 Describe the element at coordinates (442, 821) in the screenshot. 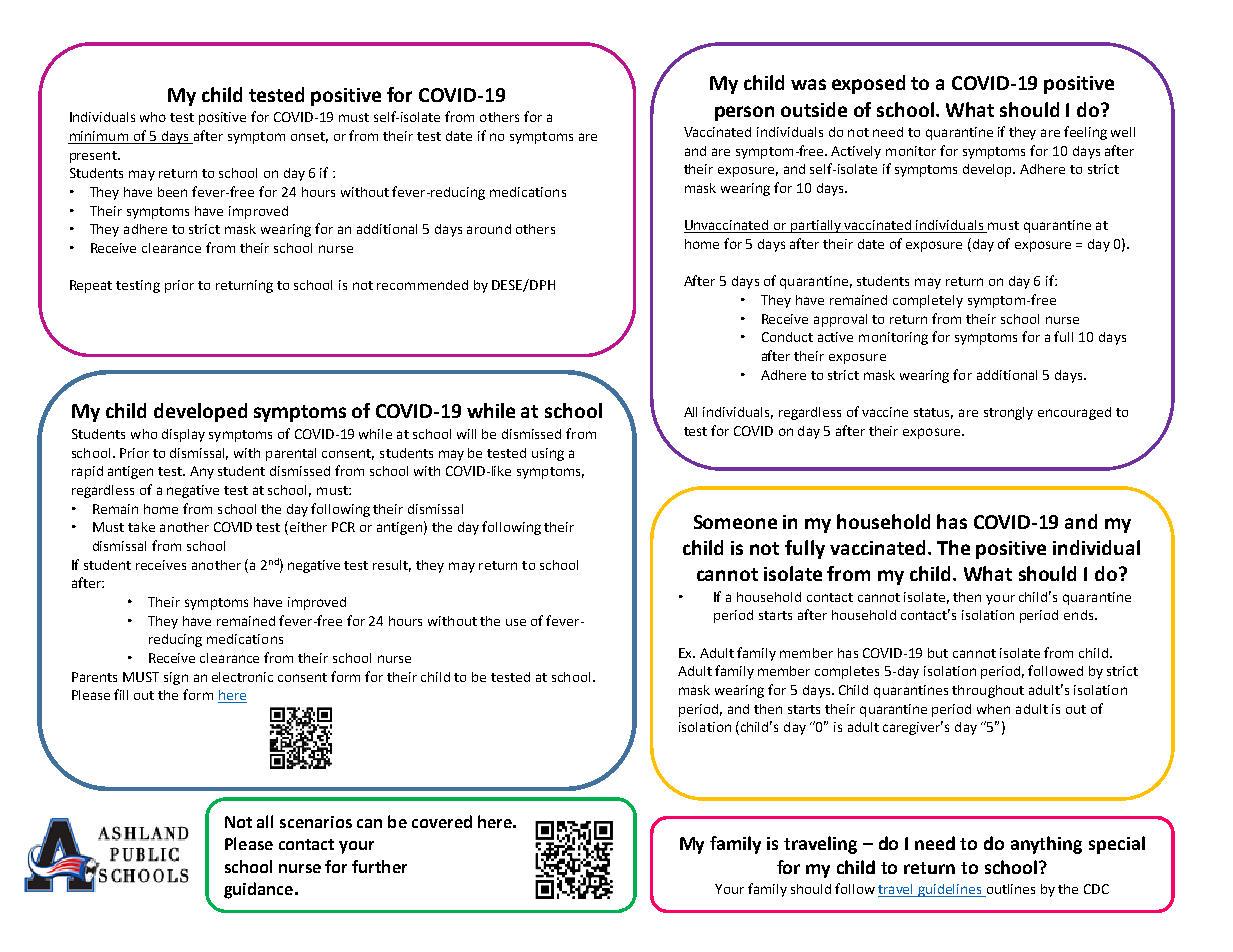

I see `covered` at that location.
